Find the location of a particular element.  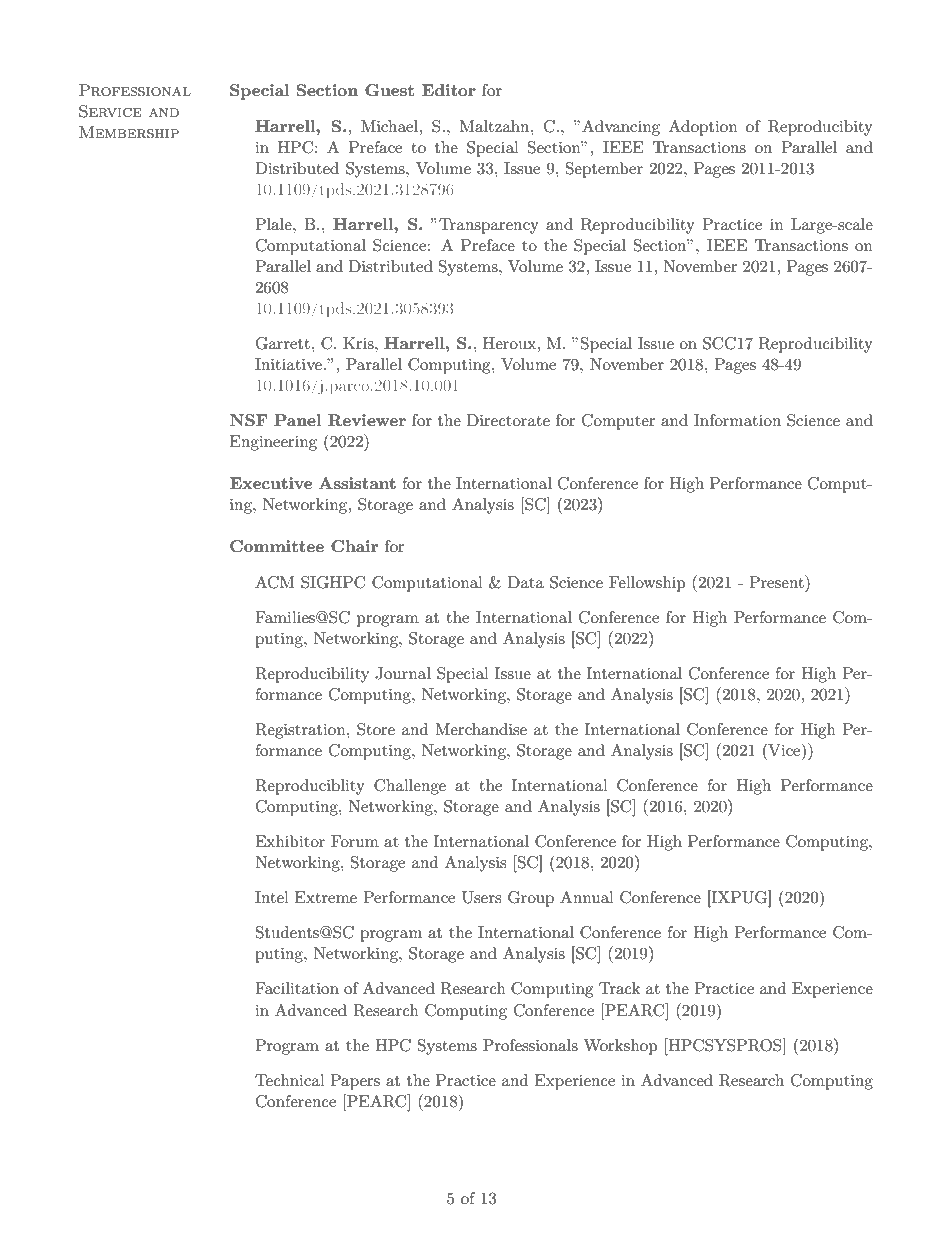

ACM is located at coordinates (274, 582).
